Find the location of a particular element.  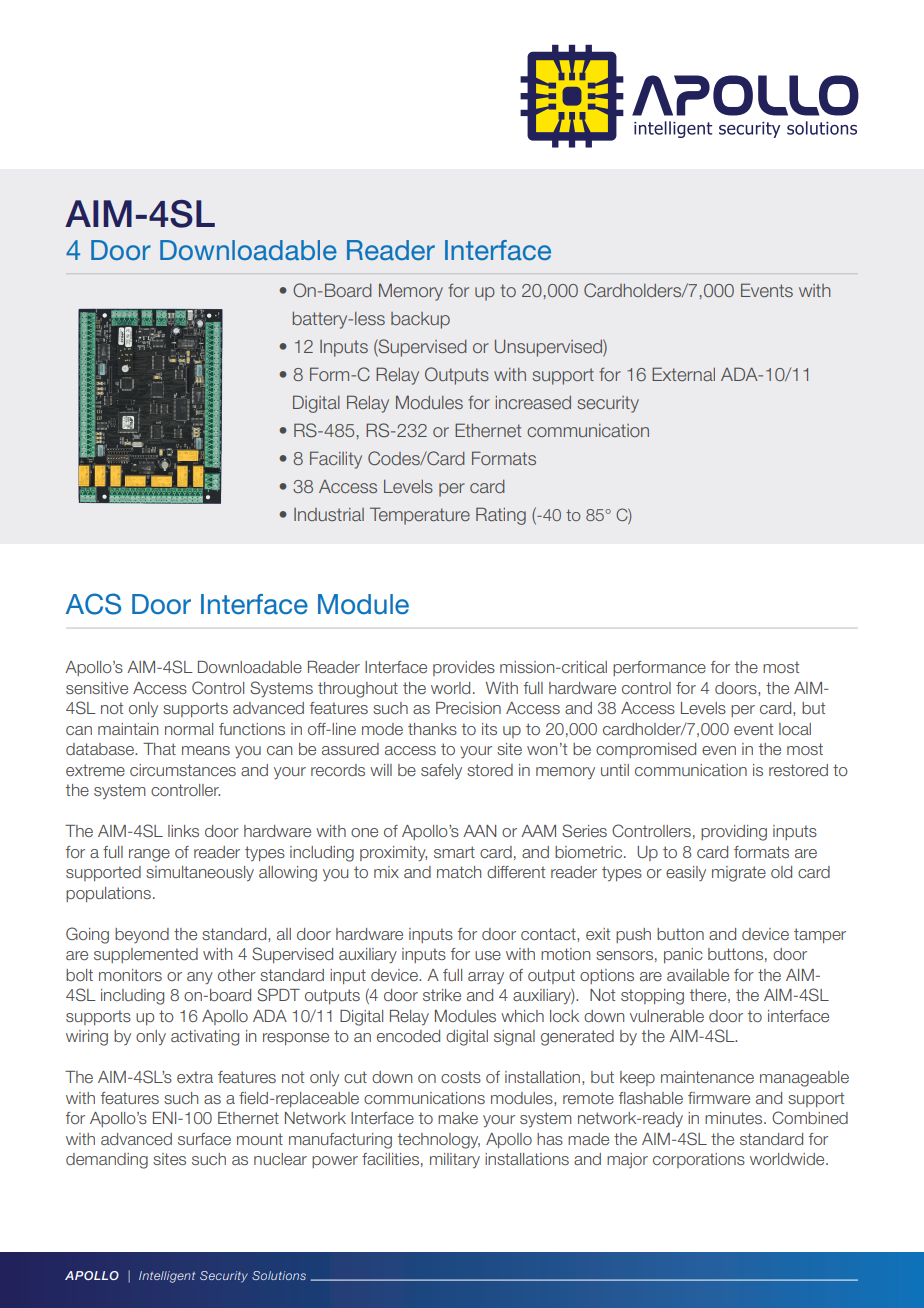

Intelligent is located at coordinates (167, 1277).
